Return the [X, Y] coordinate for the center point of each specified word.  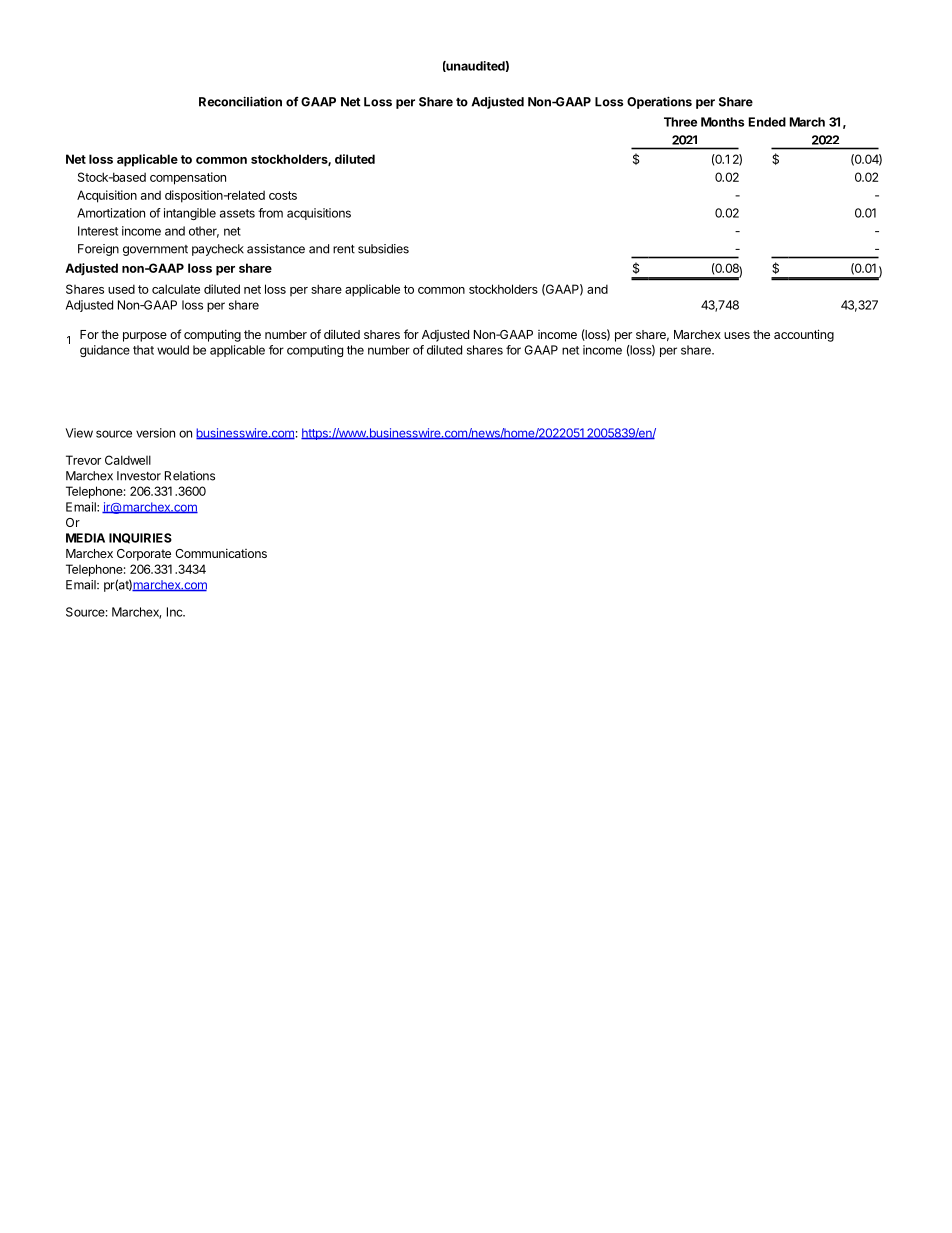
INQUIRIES [140, 538]
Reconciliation [240, 101]
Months [722, 122]
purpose [145, 337]
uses [737, 335]
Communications [221, 553]
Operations [659, 102]
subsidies [383, 249]
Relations [190, 476]
